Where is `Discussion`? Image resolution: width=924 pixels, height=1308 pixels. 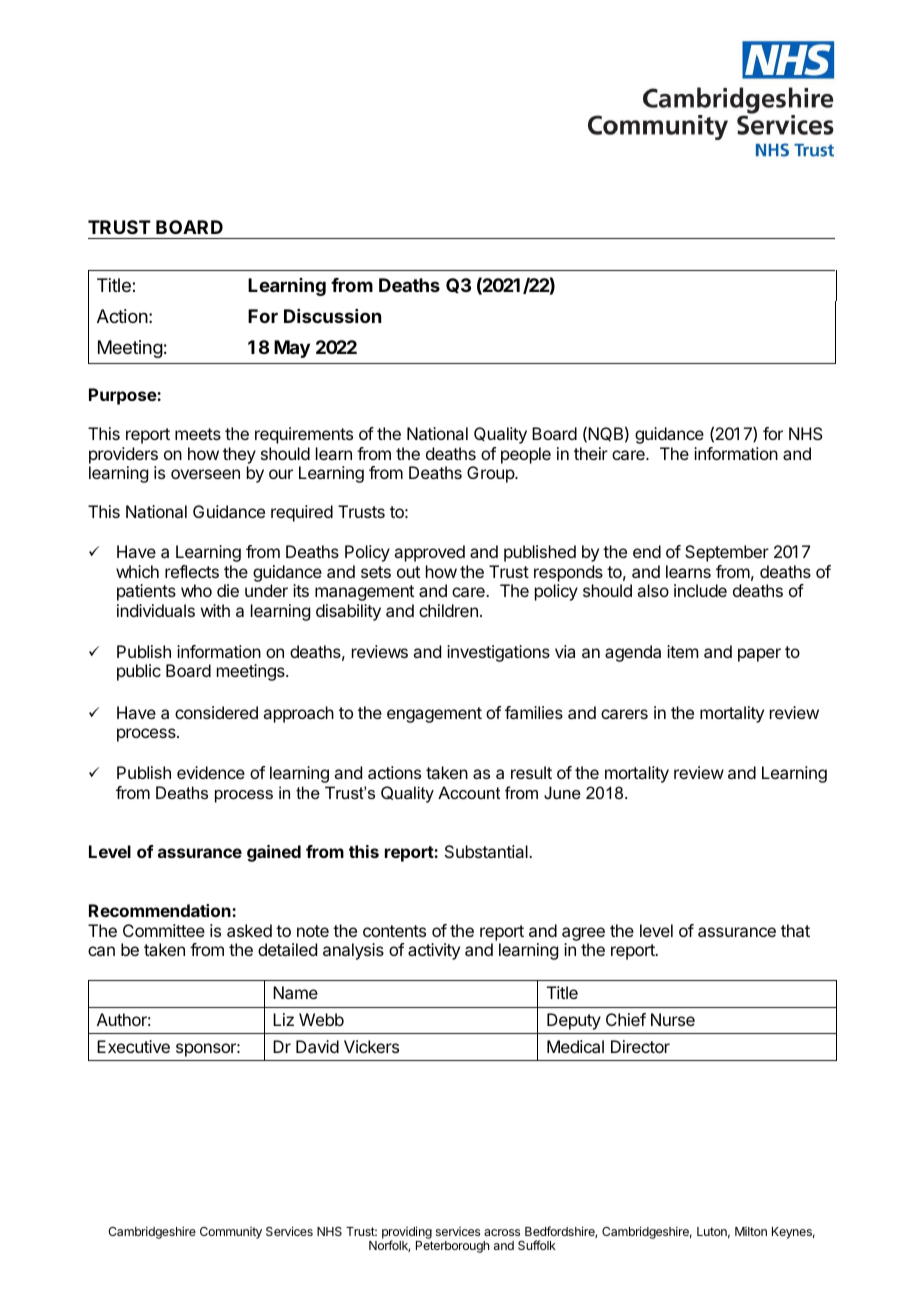 Discussion is located at coordinates (332, 316).
